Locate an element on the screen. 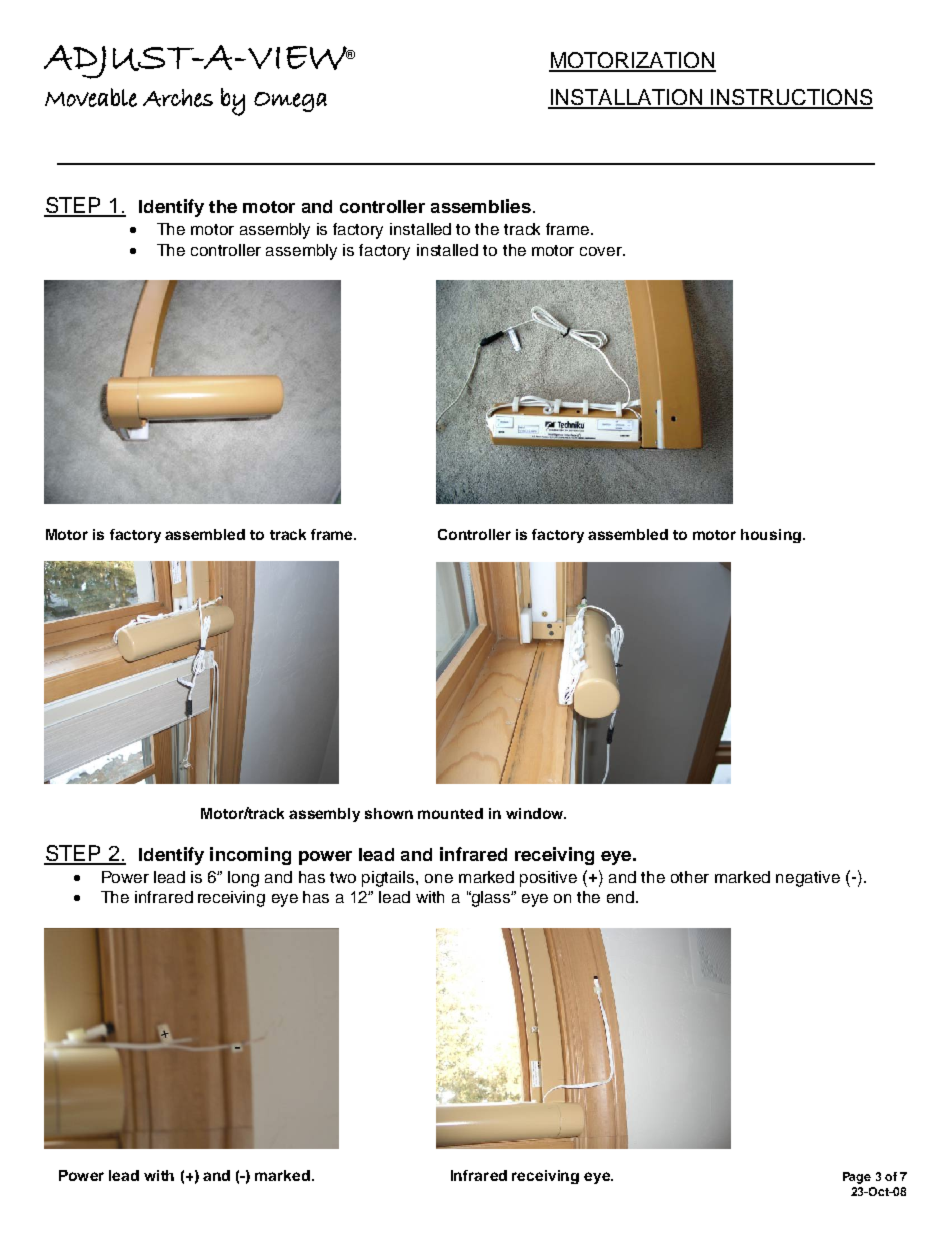 Image resolution: width=952 pixels, height=1233 pixels. housing is located at coordinates (771, 536).
